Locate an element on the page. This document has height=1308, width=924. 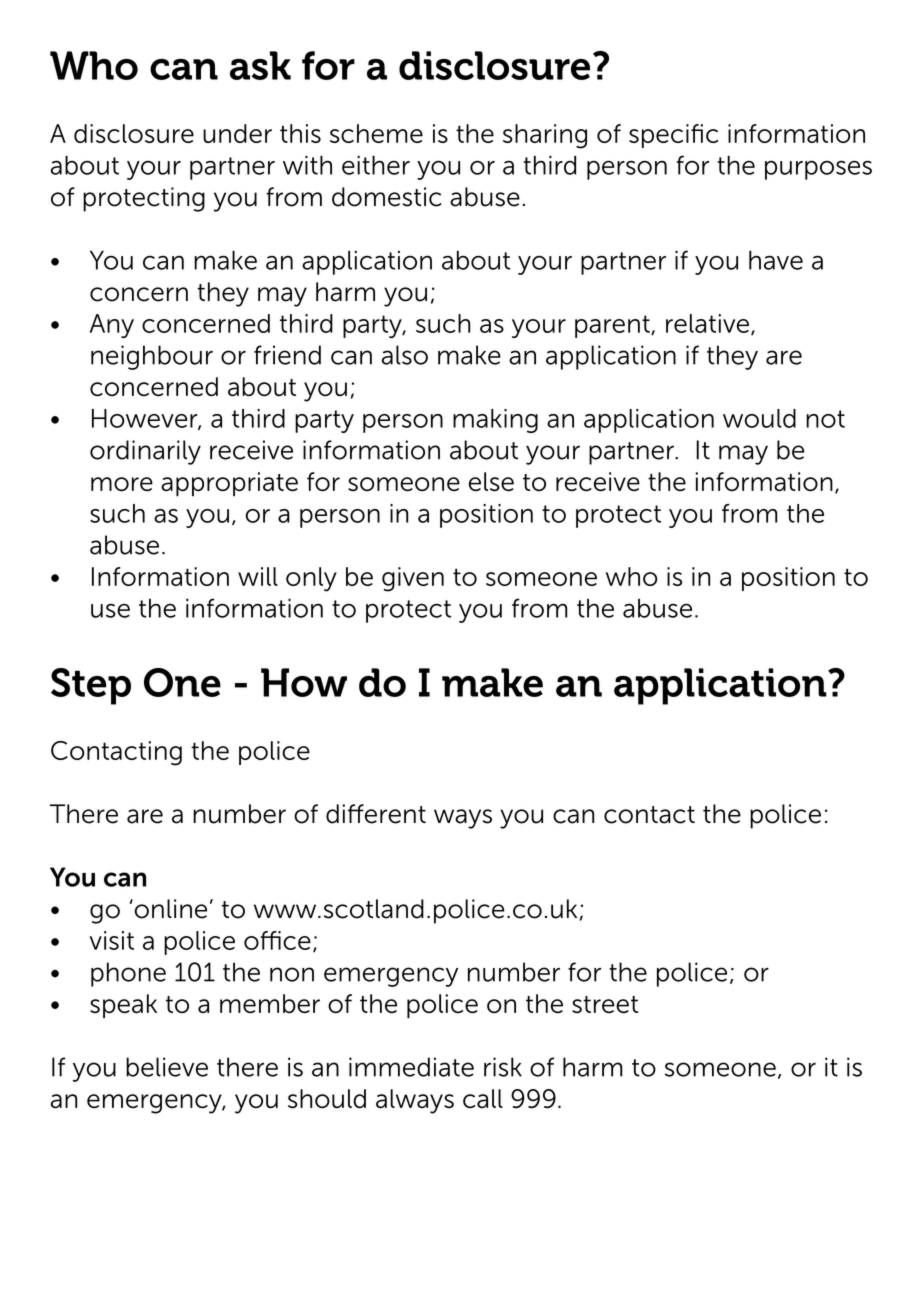
relative is located at coordinates (707, 323).
